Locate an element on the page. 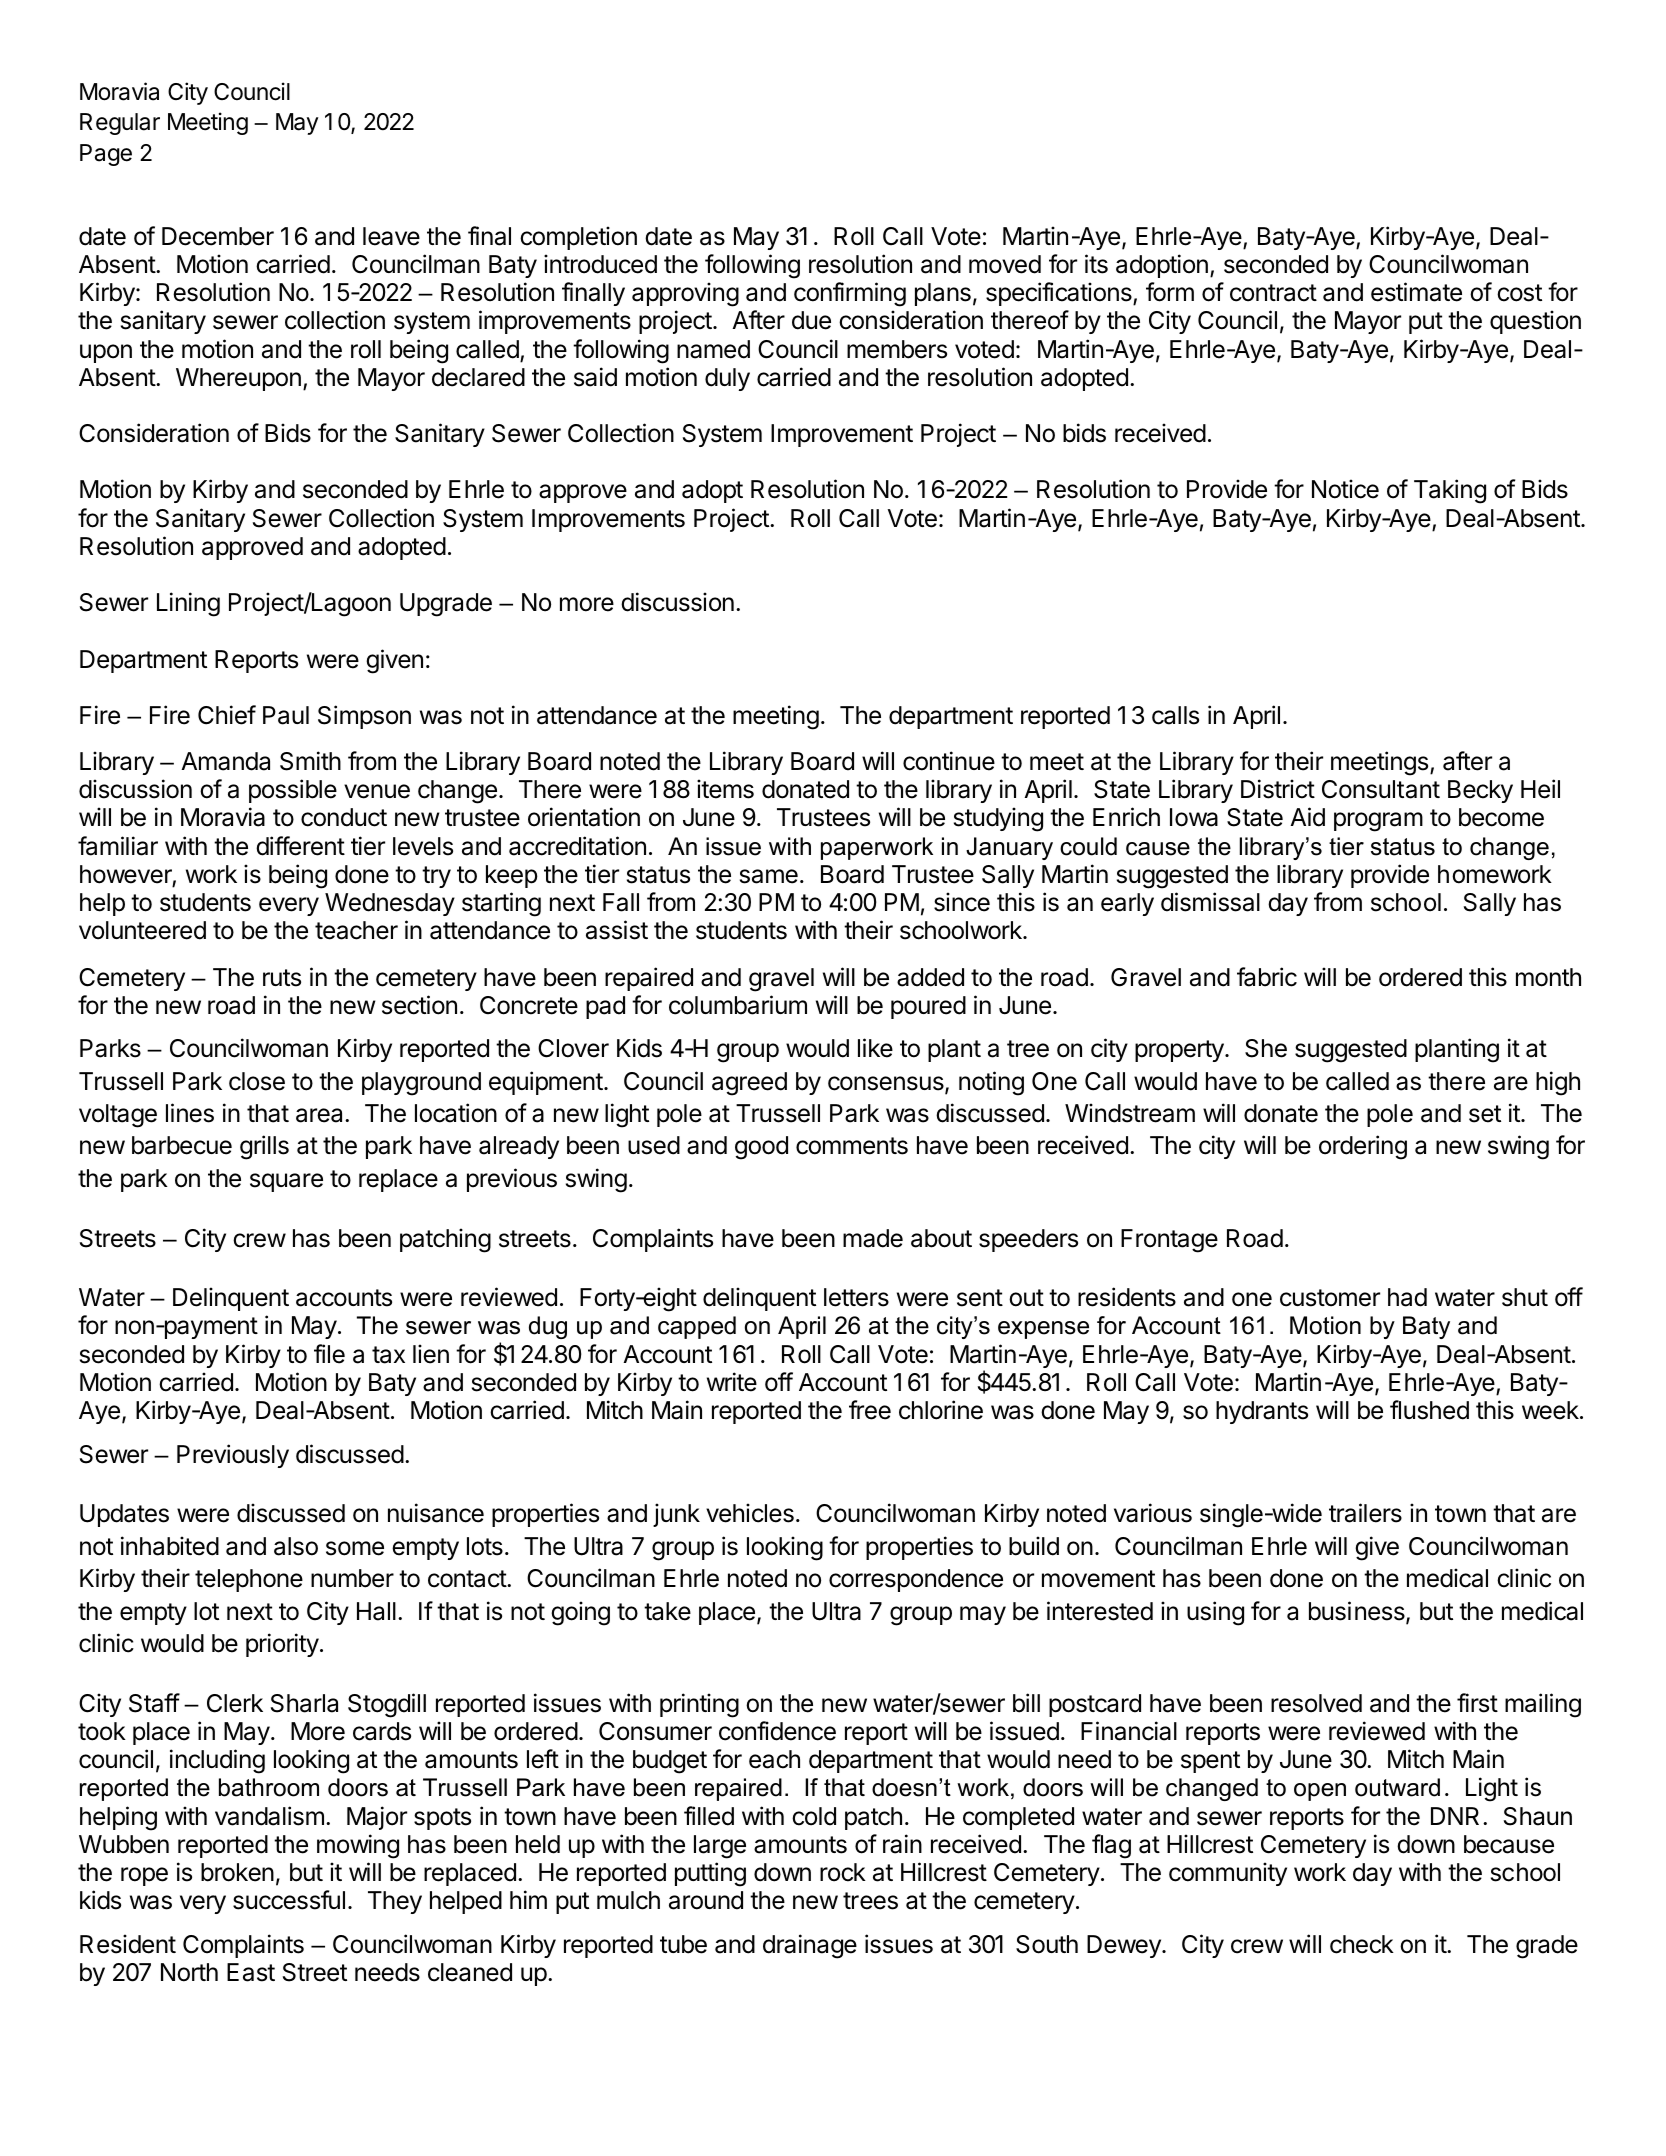  Consultant is located at coordinates (1381, 789).
